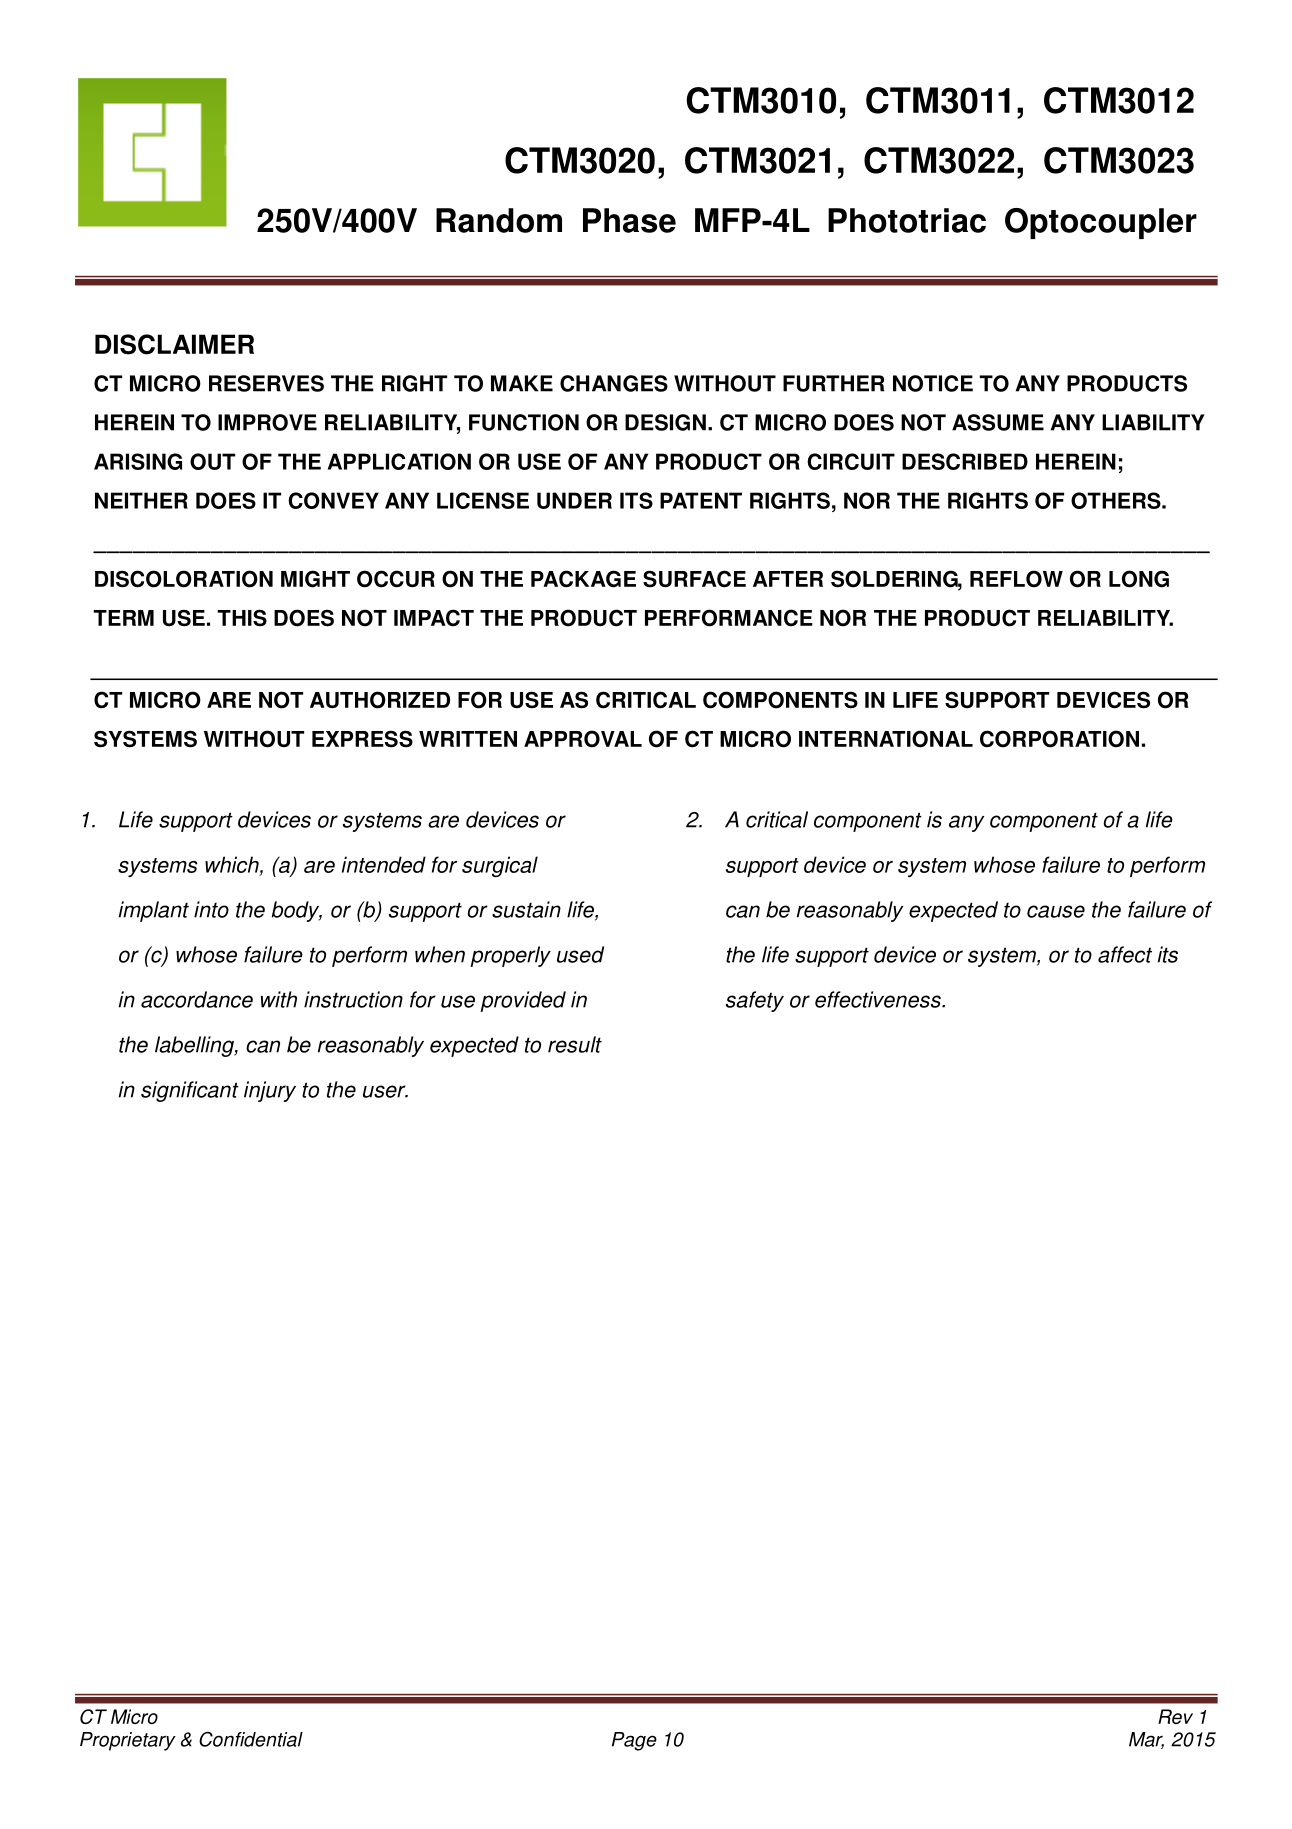 The height and width of the screenshot is (1829, 1292). Describe the element at coordinates (1125, 954) in the screenshot. I see `affect` at that location.
